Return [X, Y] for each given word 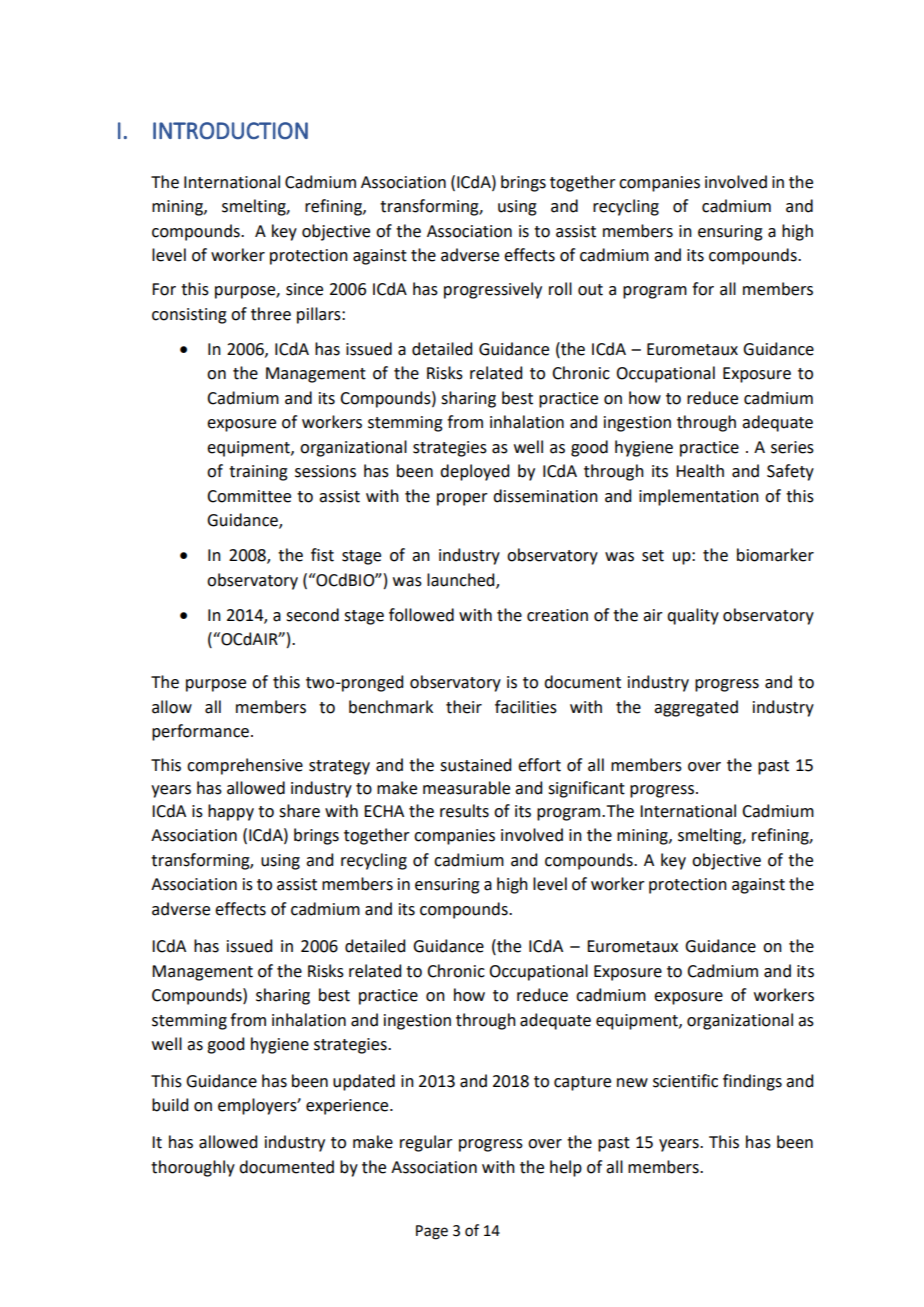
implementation [699, 497]
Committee [249, 496]
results [464, 811]
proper [462, 499]
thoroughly [193, 1168]
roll [560, 289]
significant [586, 789]
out [590, 290]
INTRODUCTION [230, 131]
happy [231, 812]
